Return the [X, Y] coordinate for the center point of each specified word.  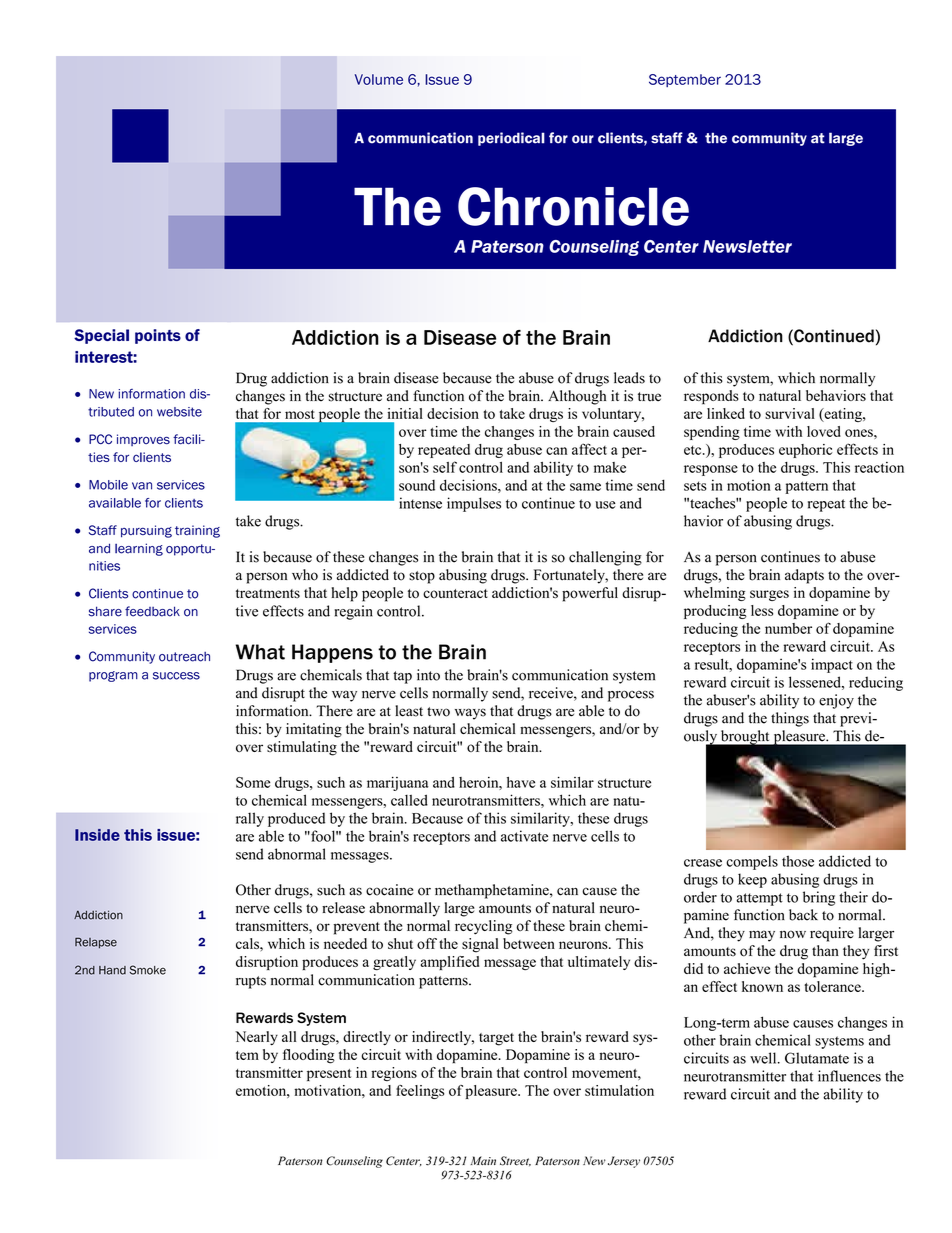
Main [483, 1160]
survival [790, 413]
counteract [455, 593]
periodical [511, 139]
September [685, 80]
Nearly [256, 1038]
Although [577, 397]
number [788, 628]
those [798, 861]
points [158, 336]
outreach [184, 657]
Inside [97, 835]
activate [524, 836]
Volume [379, 79]
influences [849, 1076]
